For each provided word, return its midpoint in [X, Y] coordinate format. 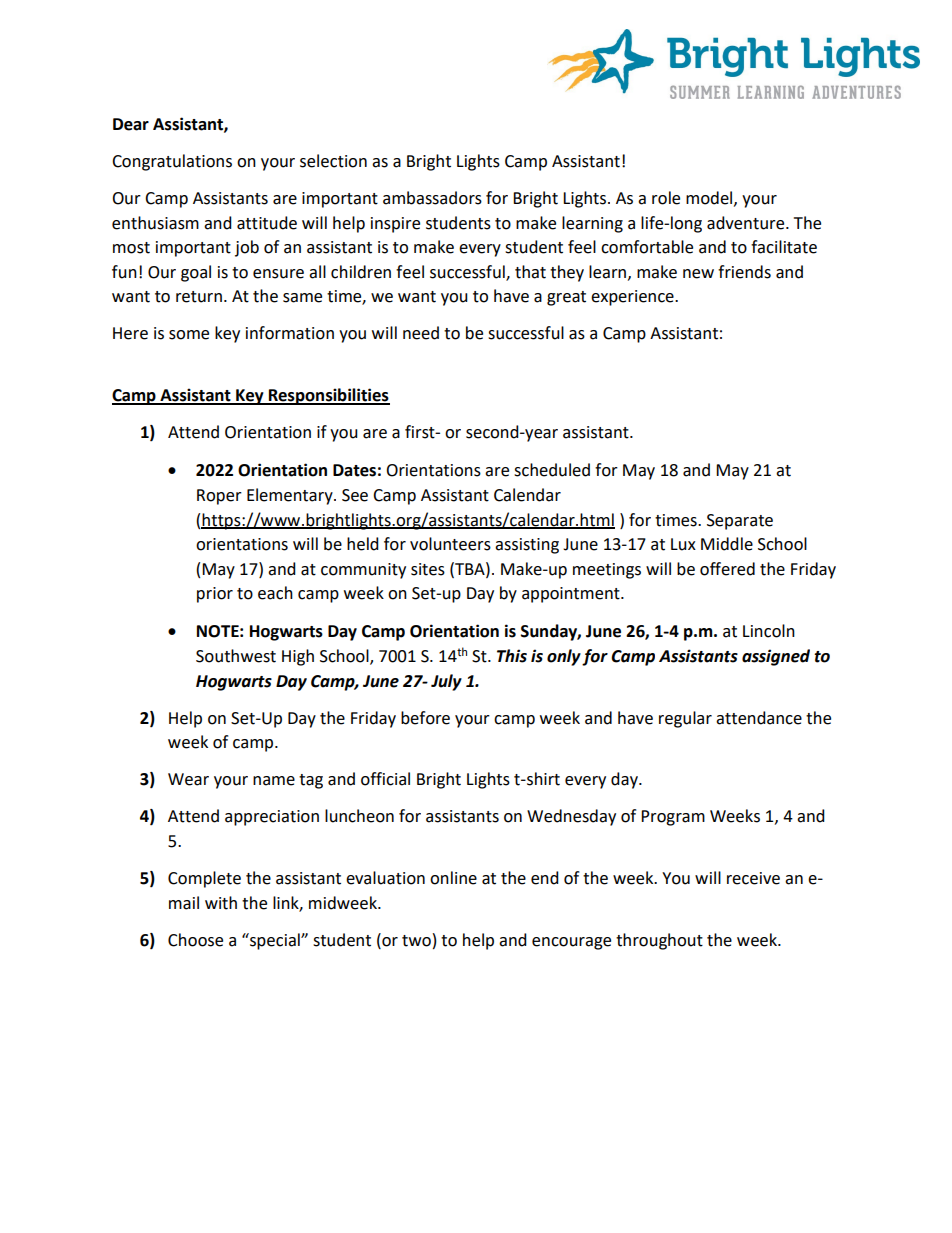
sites [428, 569]
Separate [740, 522]
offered [727, 569]
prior [215, 595]
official [385, 779]
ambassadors [432, 198]
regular [685, 719]
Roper [219, 497]
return [199, 297]
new [698, 274]
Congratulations [172, 162]
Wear [188, 779]
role [666, 198]
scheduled [552, 470]
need [421, 333]
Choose [195, 940]
